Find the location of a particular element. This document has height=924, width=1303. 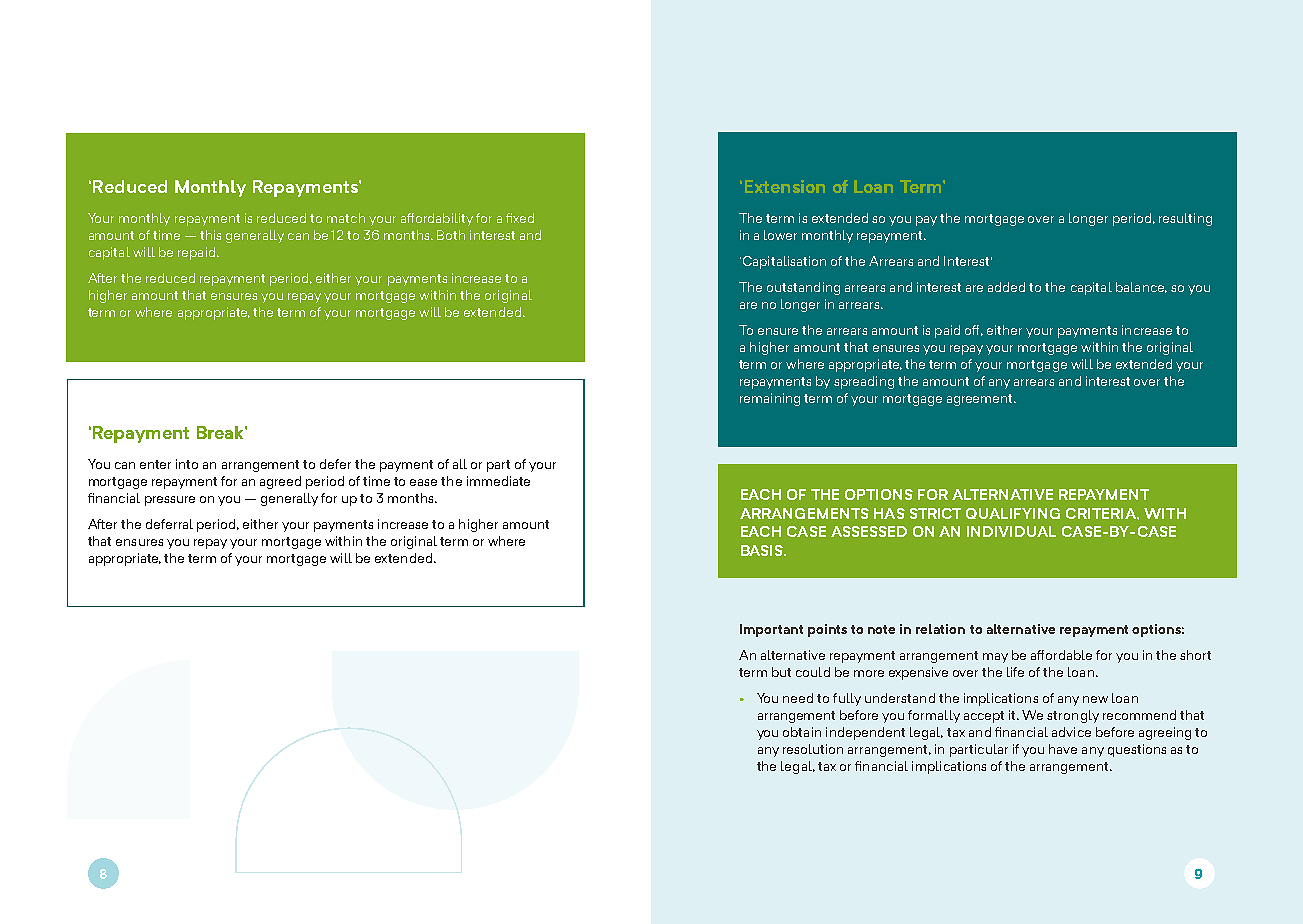

agreed is located at coordinates (280, 482).
